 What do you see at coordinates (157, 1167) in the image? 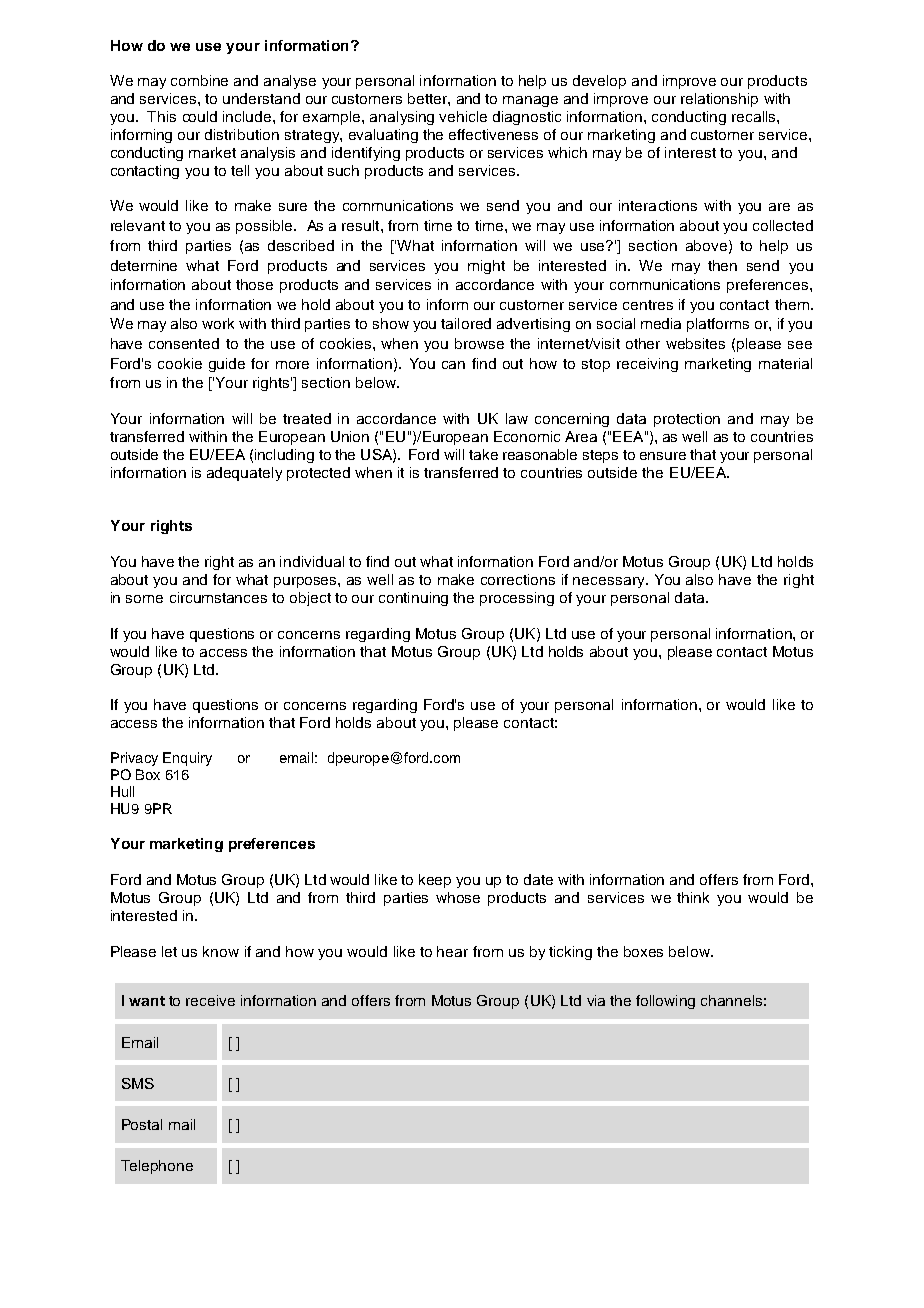
I see `Telephone` at bounding box center [157, 1167].
